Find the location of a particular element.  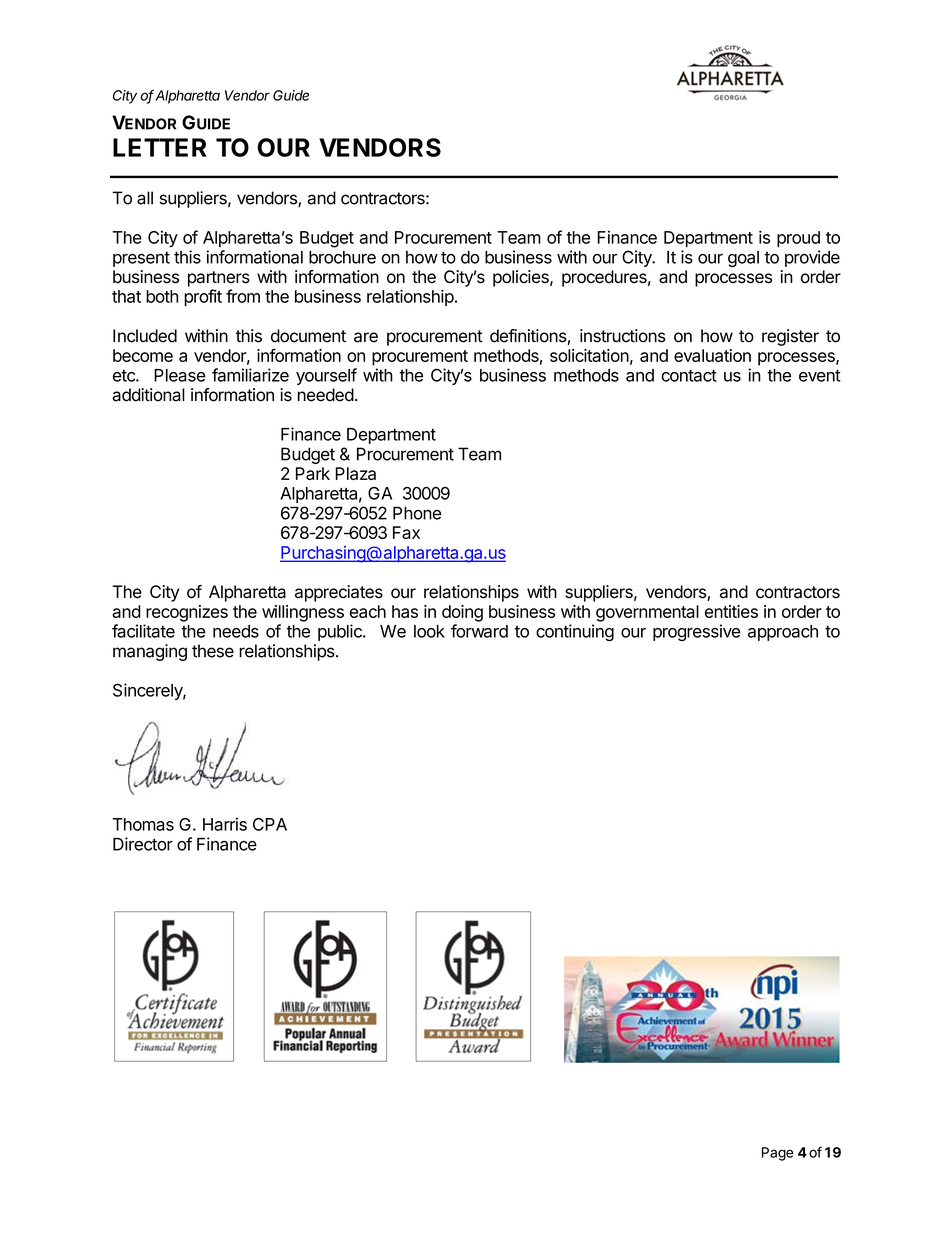

Director is located at coordinates (143, 844).
